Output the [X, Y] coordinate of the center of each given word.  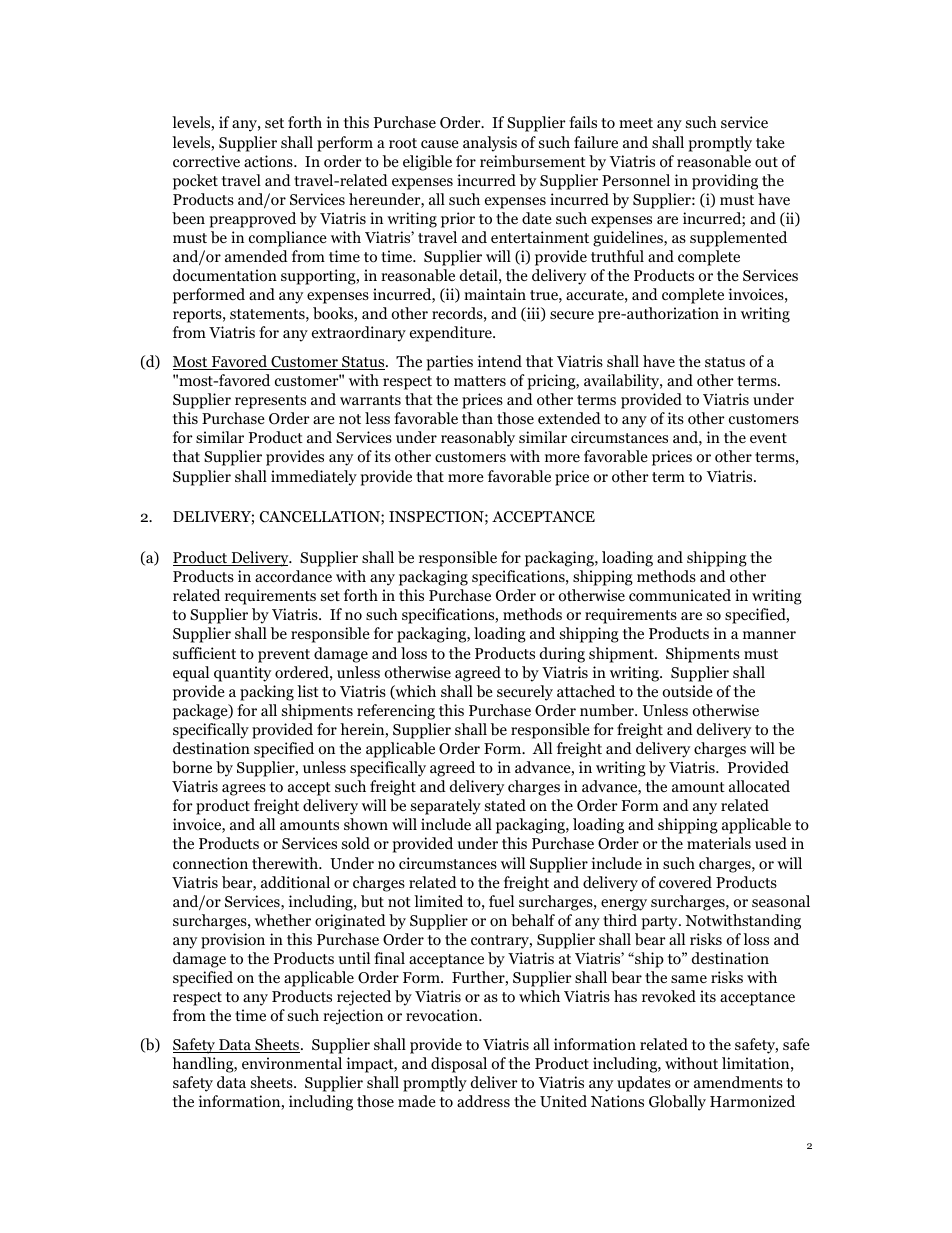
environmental [292, 1063]
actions [269, 161]
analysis [490, 144]
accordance [293, 576]
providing [725, 182]
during [562, 655]
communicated [680, 595]
